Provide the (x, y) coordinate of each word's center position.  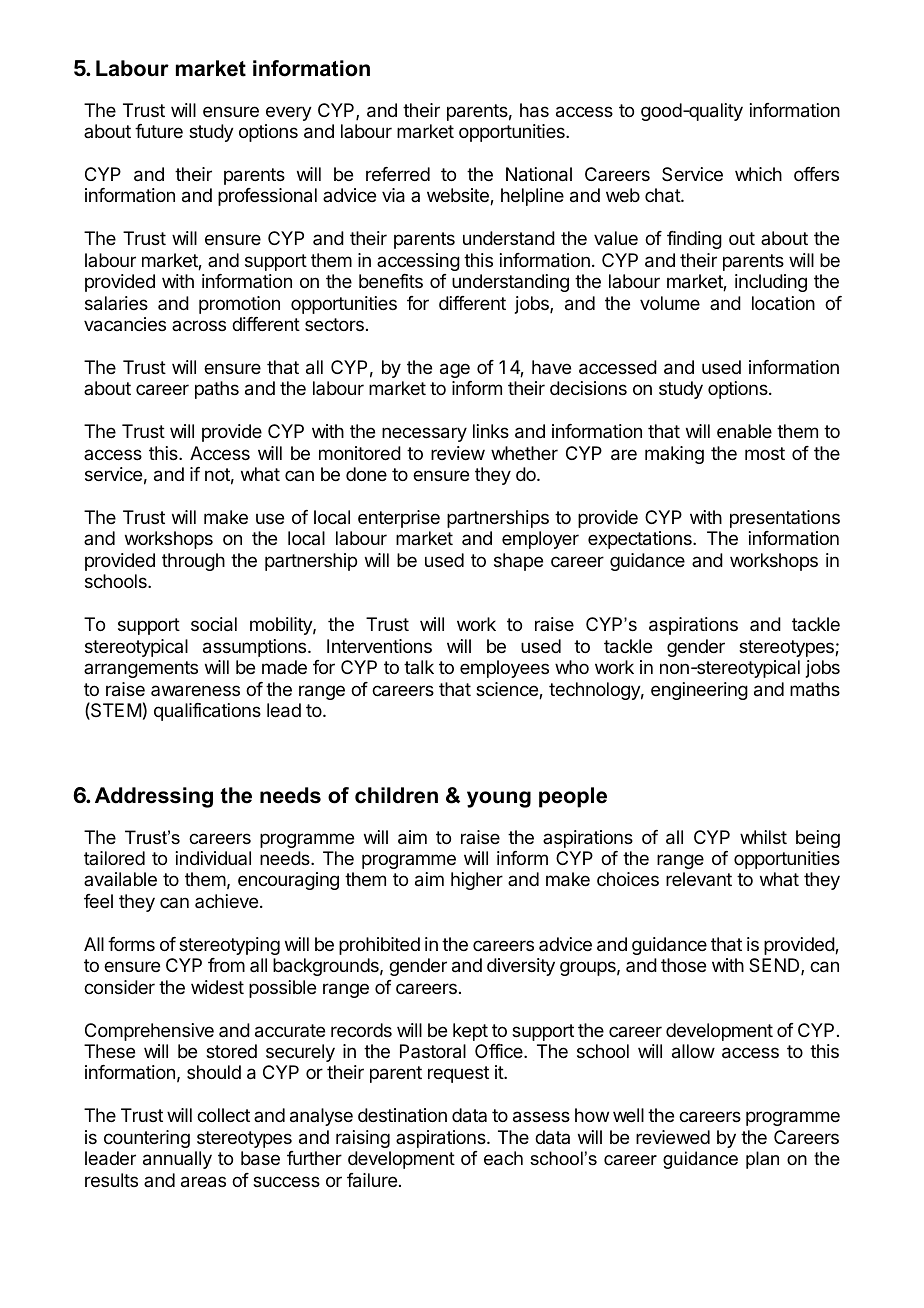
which (758, 174)
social (214, 624)
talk (419, 667)
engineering (699, 691)
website (459, 196)
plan (762, 1160)
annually (177, 1160)
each (503, 1158)
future (159, 131)
